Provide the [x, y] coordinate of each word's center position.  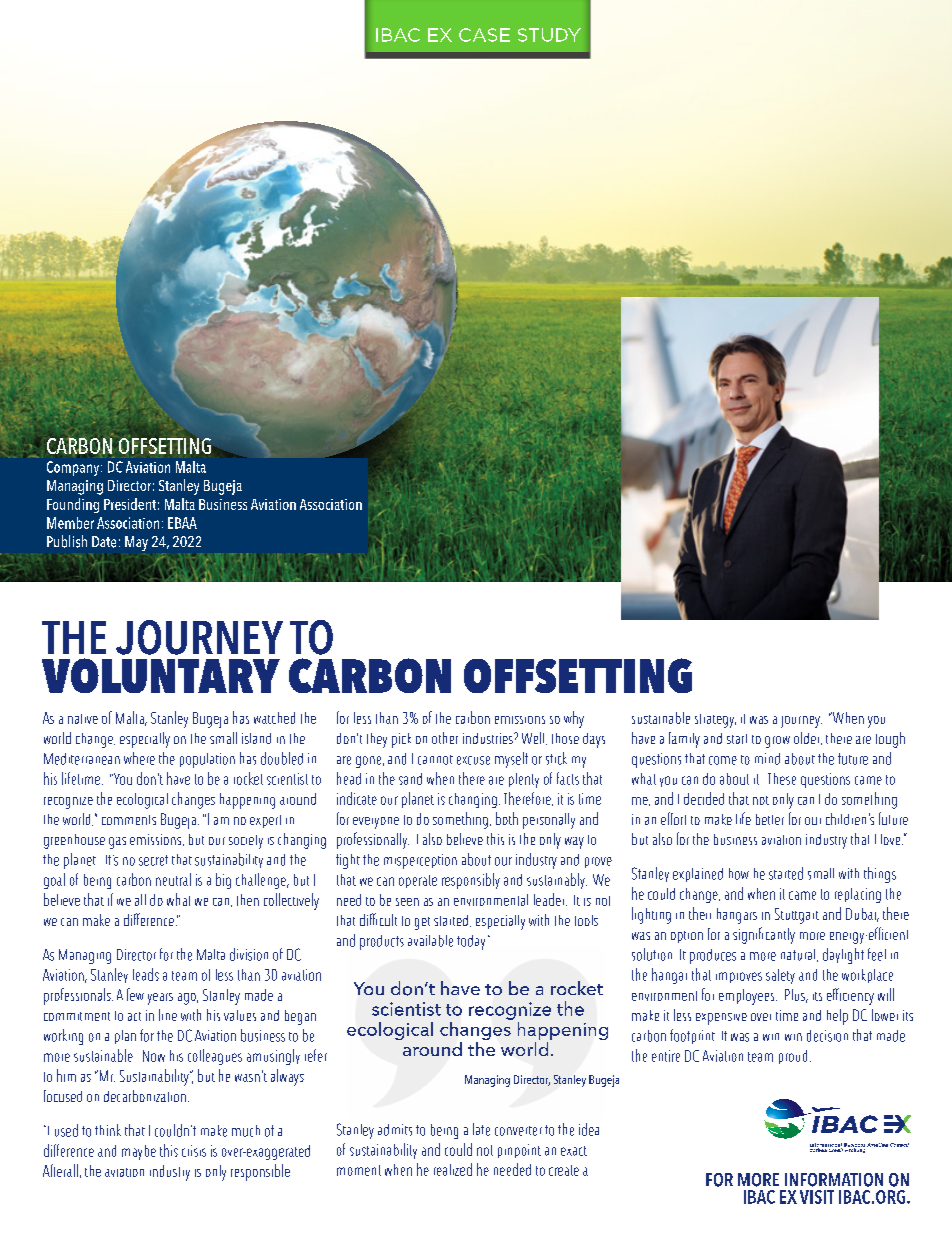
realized [453, 1169]
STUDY [549, 35]
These [782, 779]
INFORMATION [834, 1180]
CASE [484, 35]
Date [104, 542]
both [507, 818]
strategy [715, 721]
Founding [73, 505]
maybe [139, 1152]
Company [74, 468]
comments [129, 820]
